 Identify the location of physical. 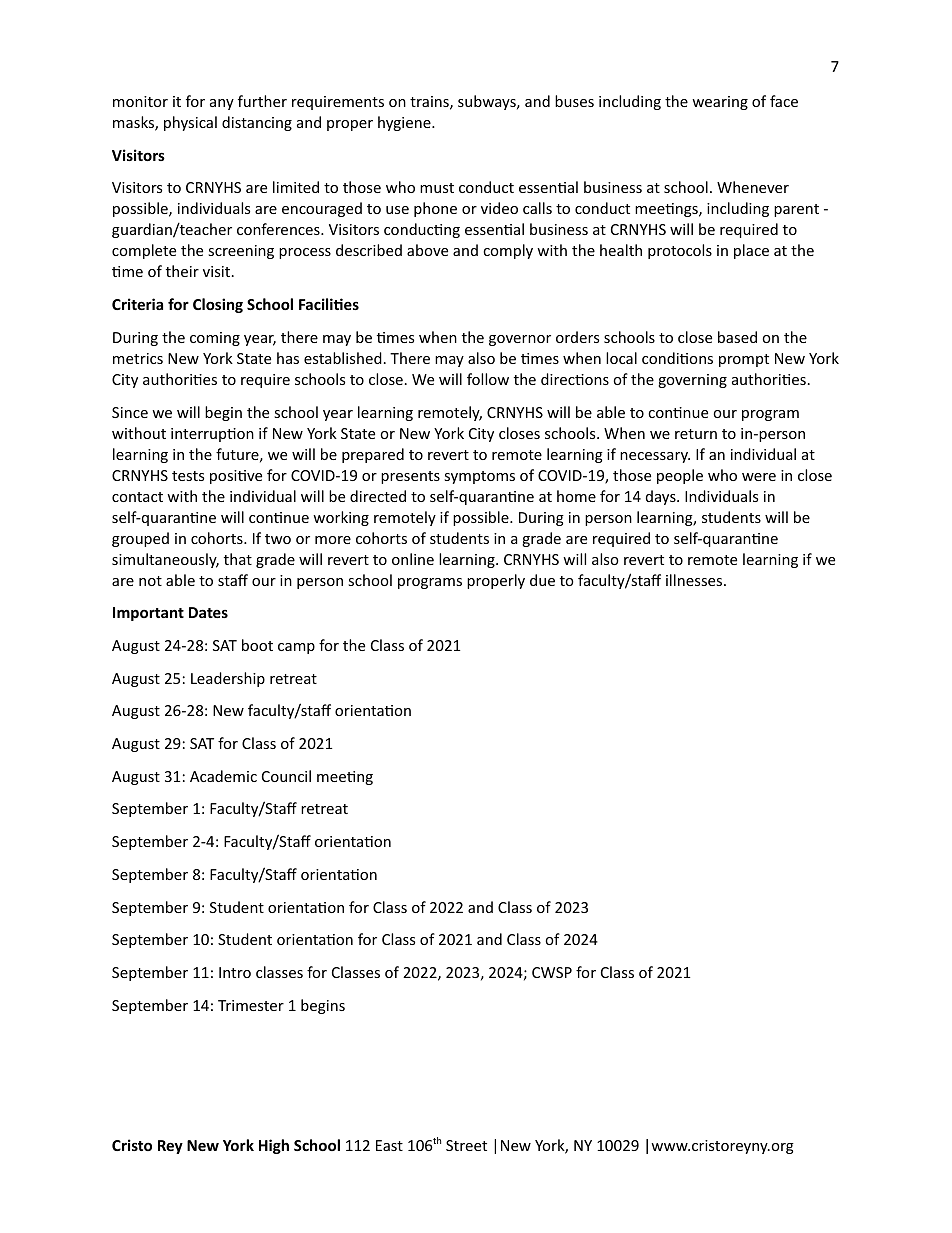
(190, 123).
